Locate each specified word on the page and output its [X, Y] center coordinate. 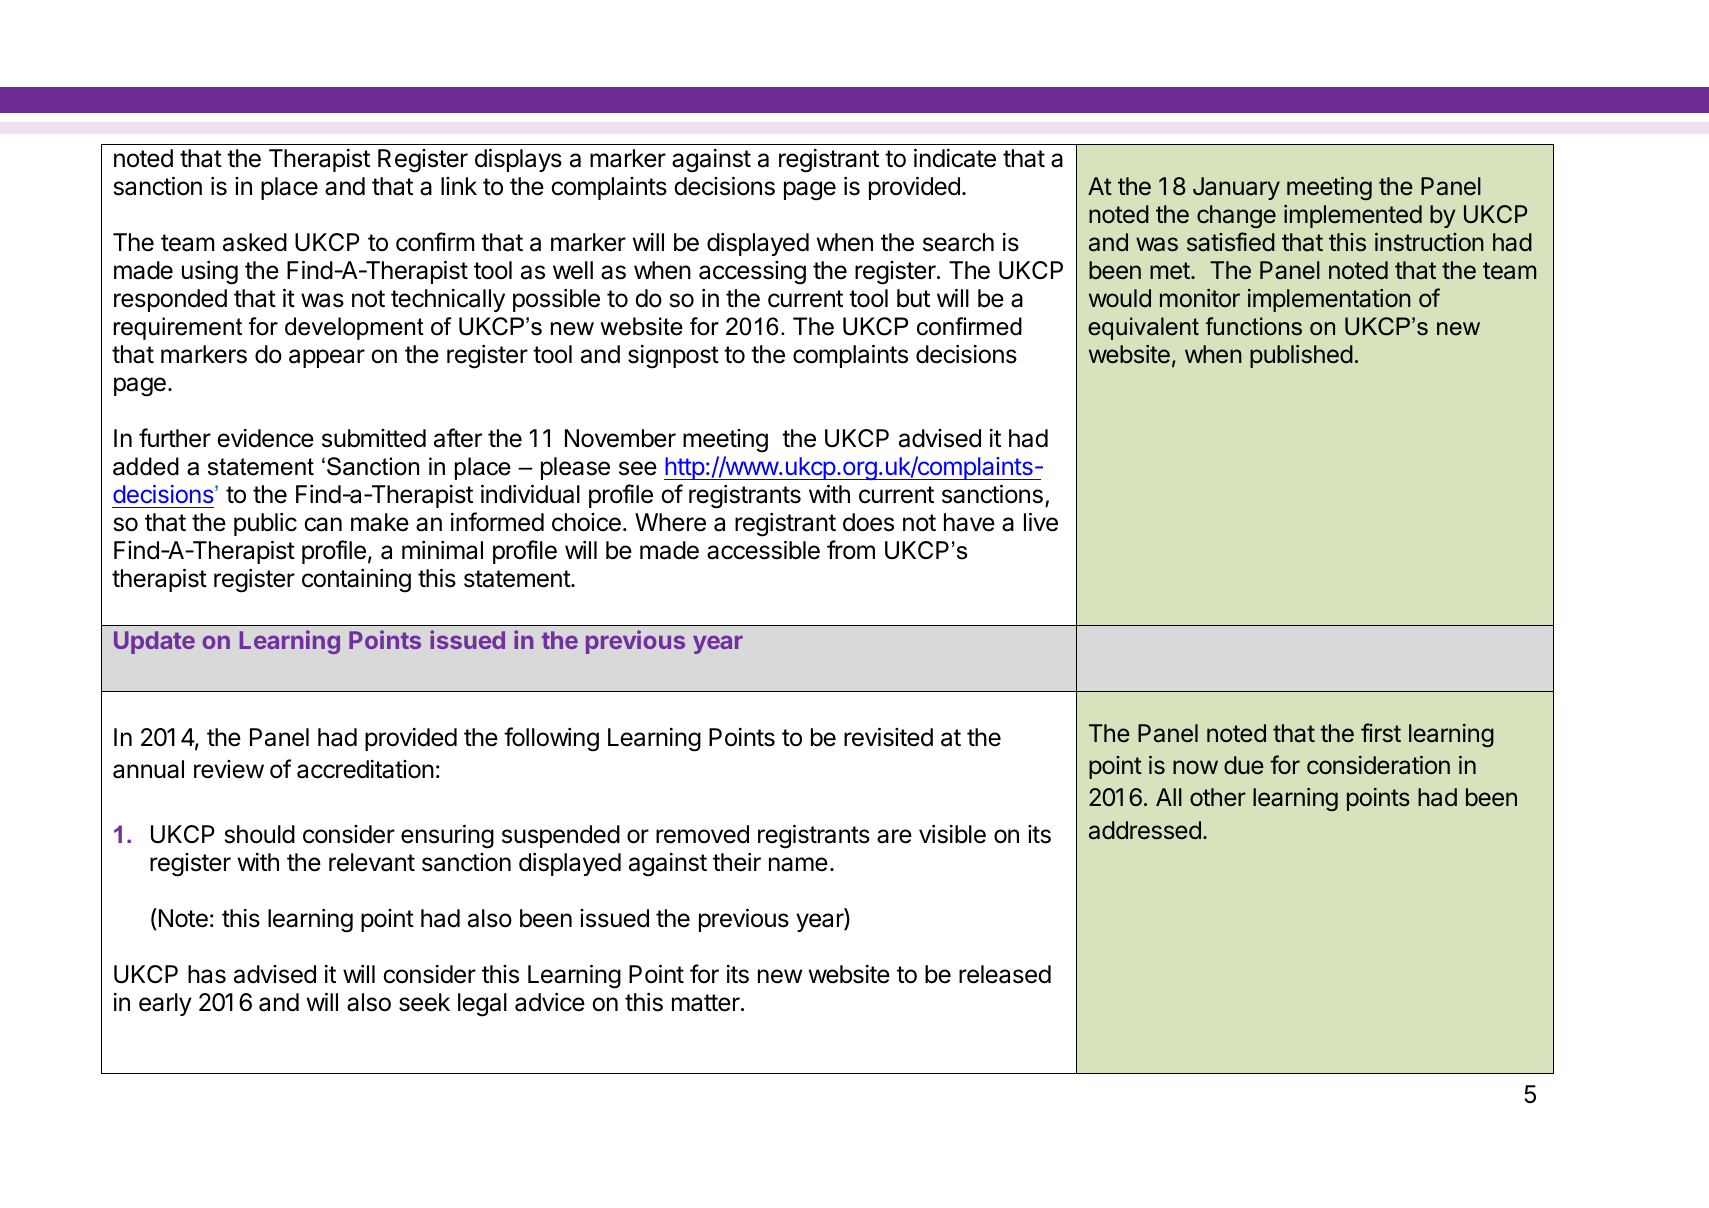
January [1236, 188]
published [1301, 356]
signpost [673, 357]
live [1041, 522]
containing [356, 581]
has [207, 974]
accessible [763, 550]
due [1244, 765]
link [459, 186]
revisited [888, 737]
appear [327, 358]
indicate [955, 158]
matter [707, 1003]
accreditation [365, 769]
